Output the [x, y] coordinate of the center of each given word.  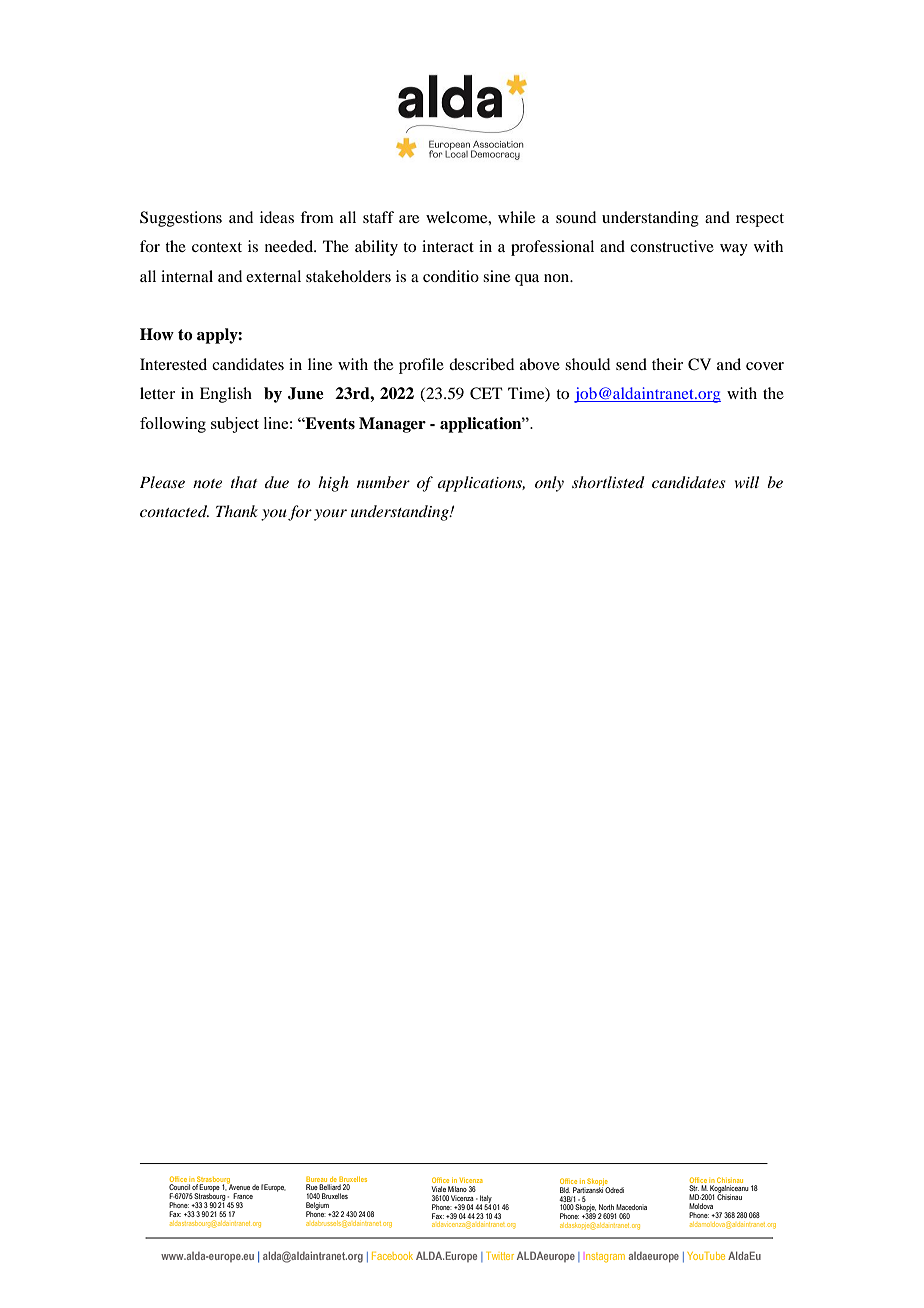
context [217, 247]
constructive [672, 246]
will [747, 482]
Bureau [316, 1179]
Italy [485, 1200]
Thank [237, 511]
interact [448, 246]
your [330, 515]
